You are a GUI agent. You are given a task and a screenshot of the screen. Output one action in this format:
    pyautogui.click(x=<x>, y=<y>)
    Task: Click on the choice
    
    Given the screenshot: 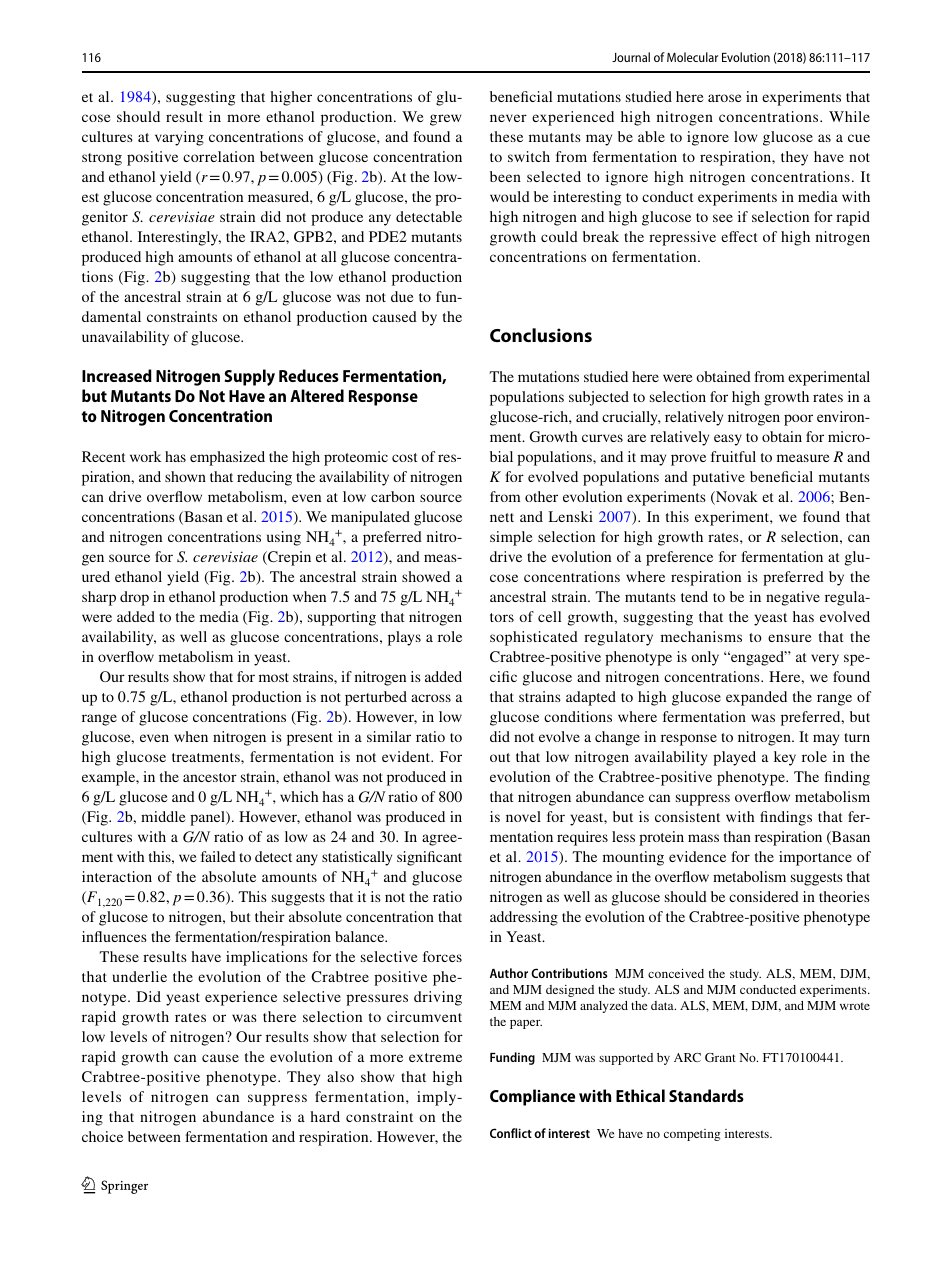 What is the action you would take?
    pyautogui.click(x=102, y=1136)
